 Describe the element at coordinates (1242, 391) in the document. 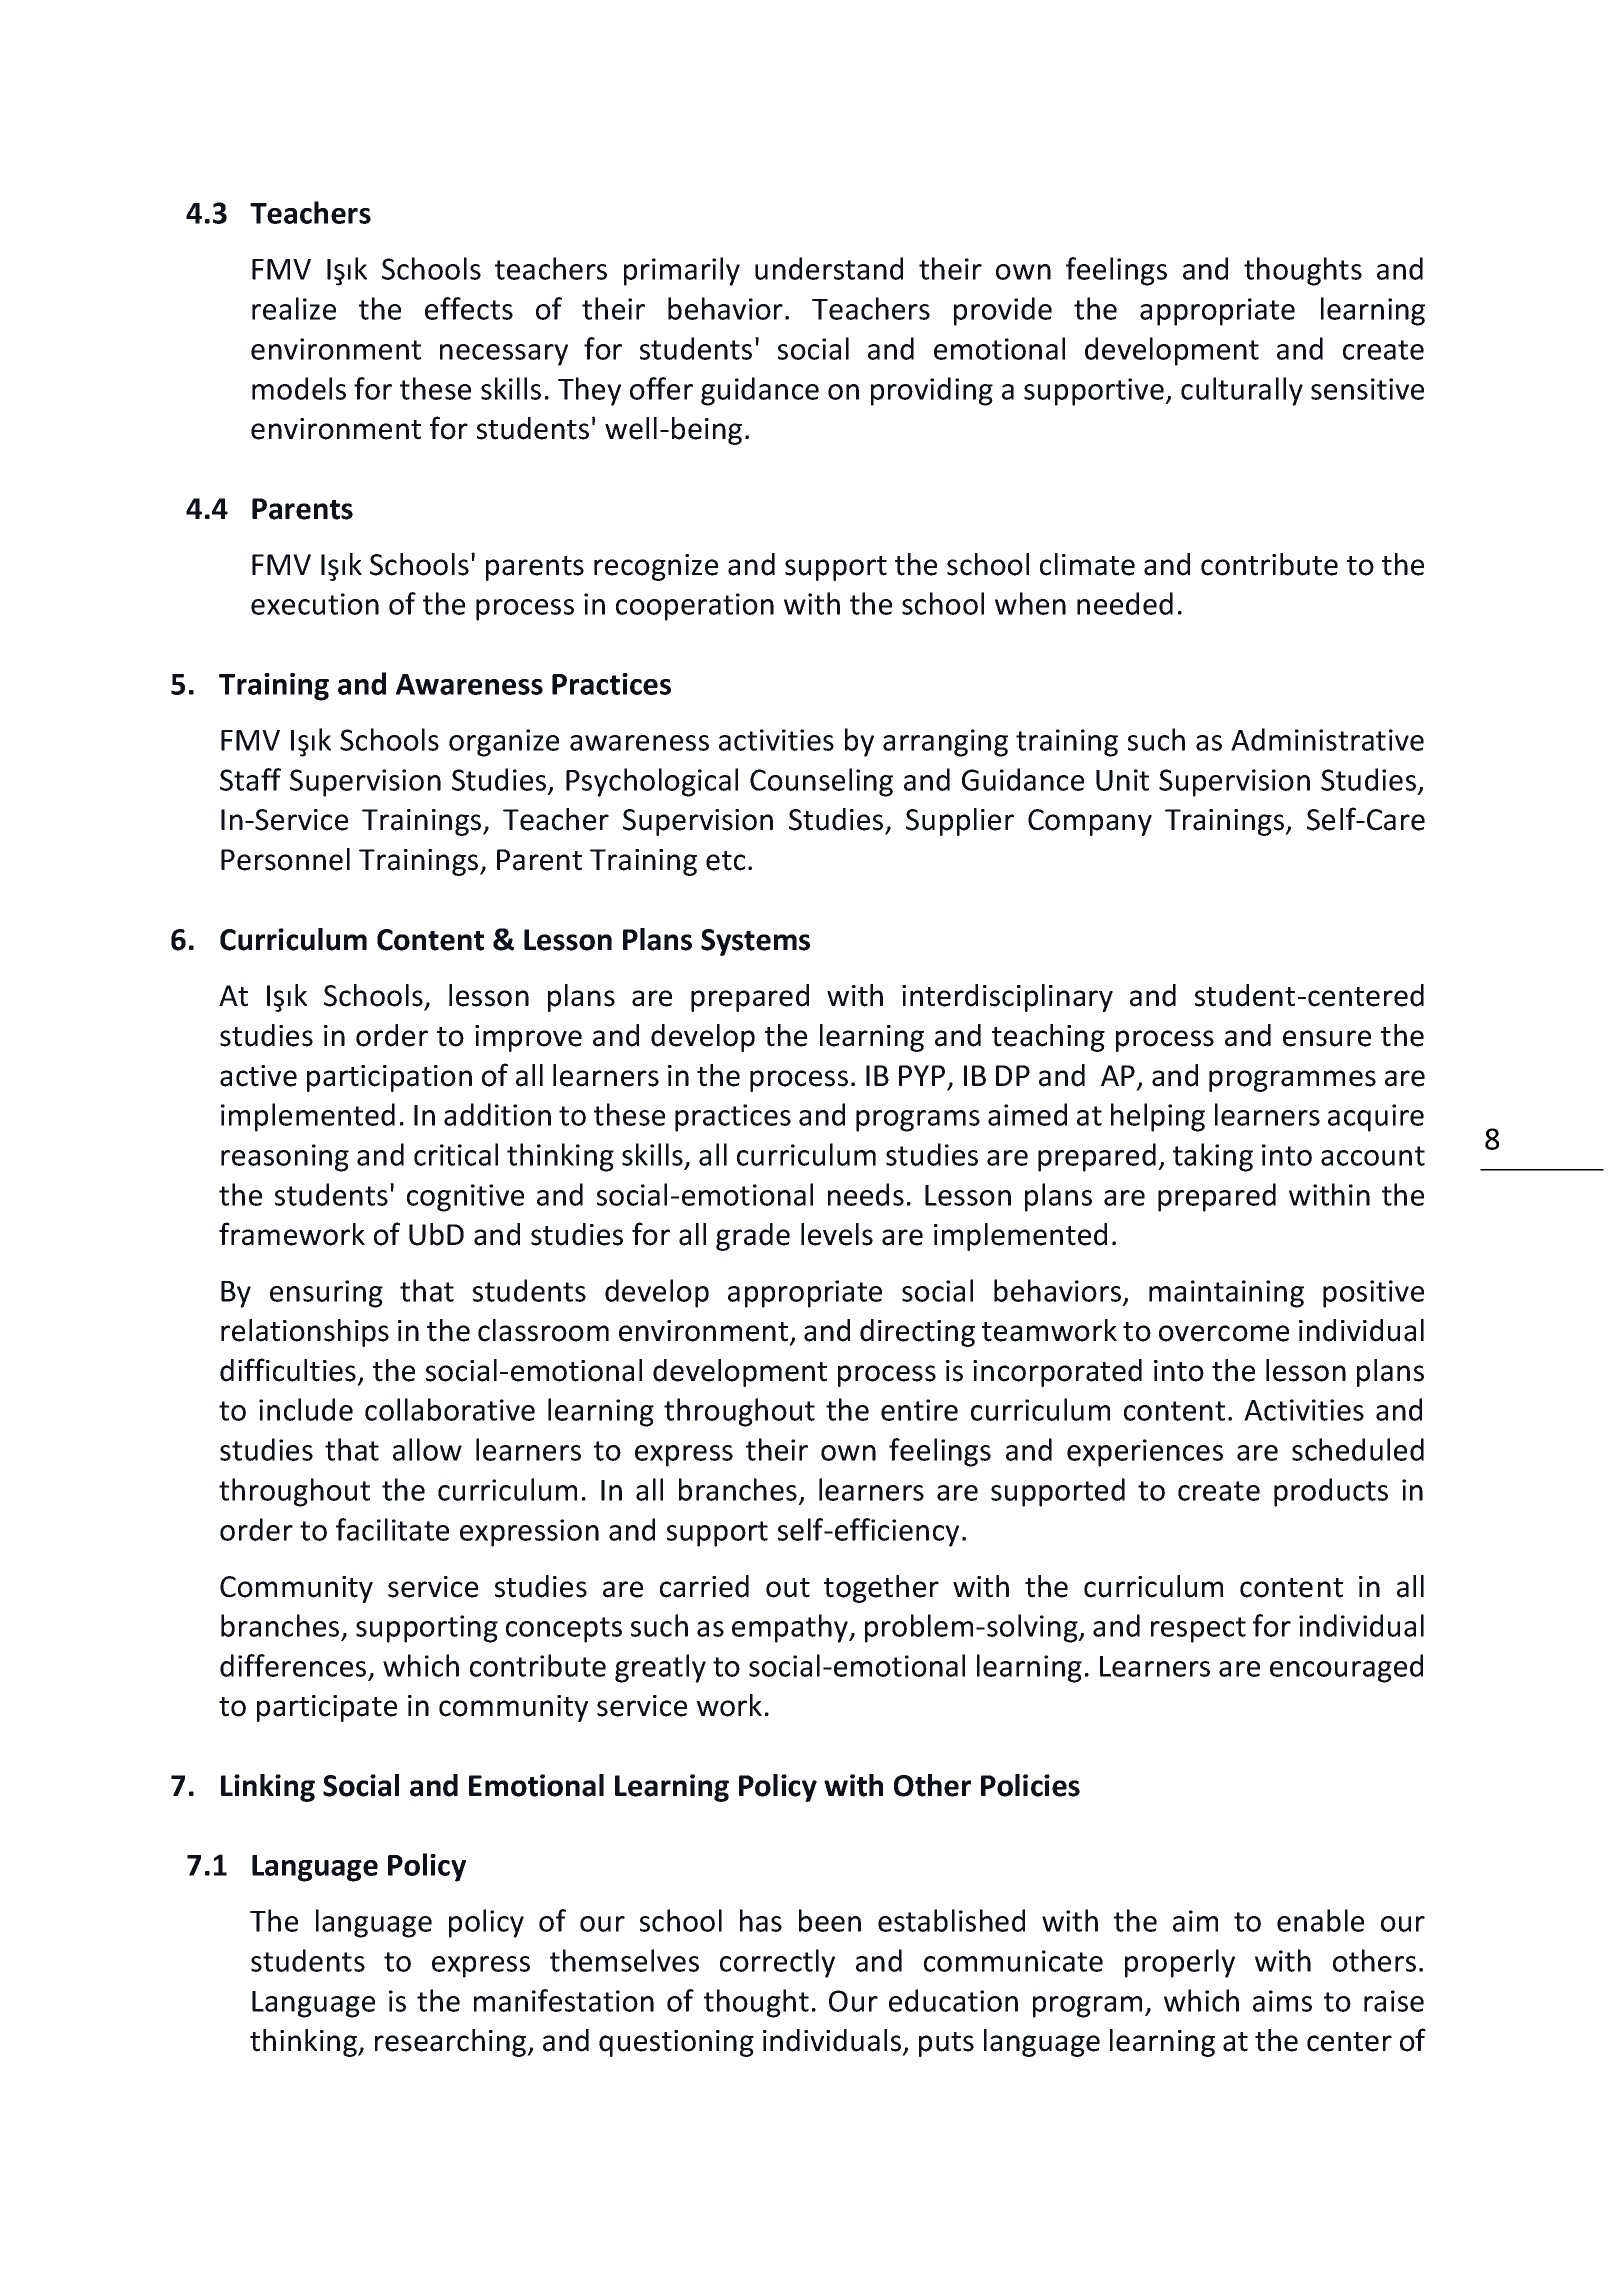

I see `culturally` at that location.
